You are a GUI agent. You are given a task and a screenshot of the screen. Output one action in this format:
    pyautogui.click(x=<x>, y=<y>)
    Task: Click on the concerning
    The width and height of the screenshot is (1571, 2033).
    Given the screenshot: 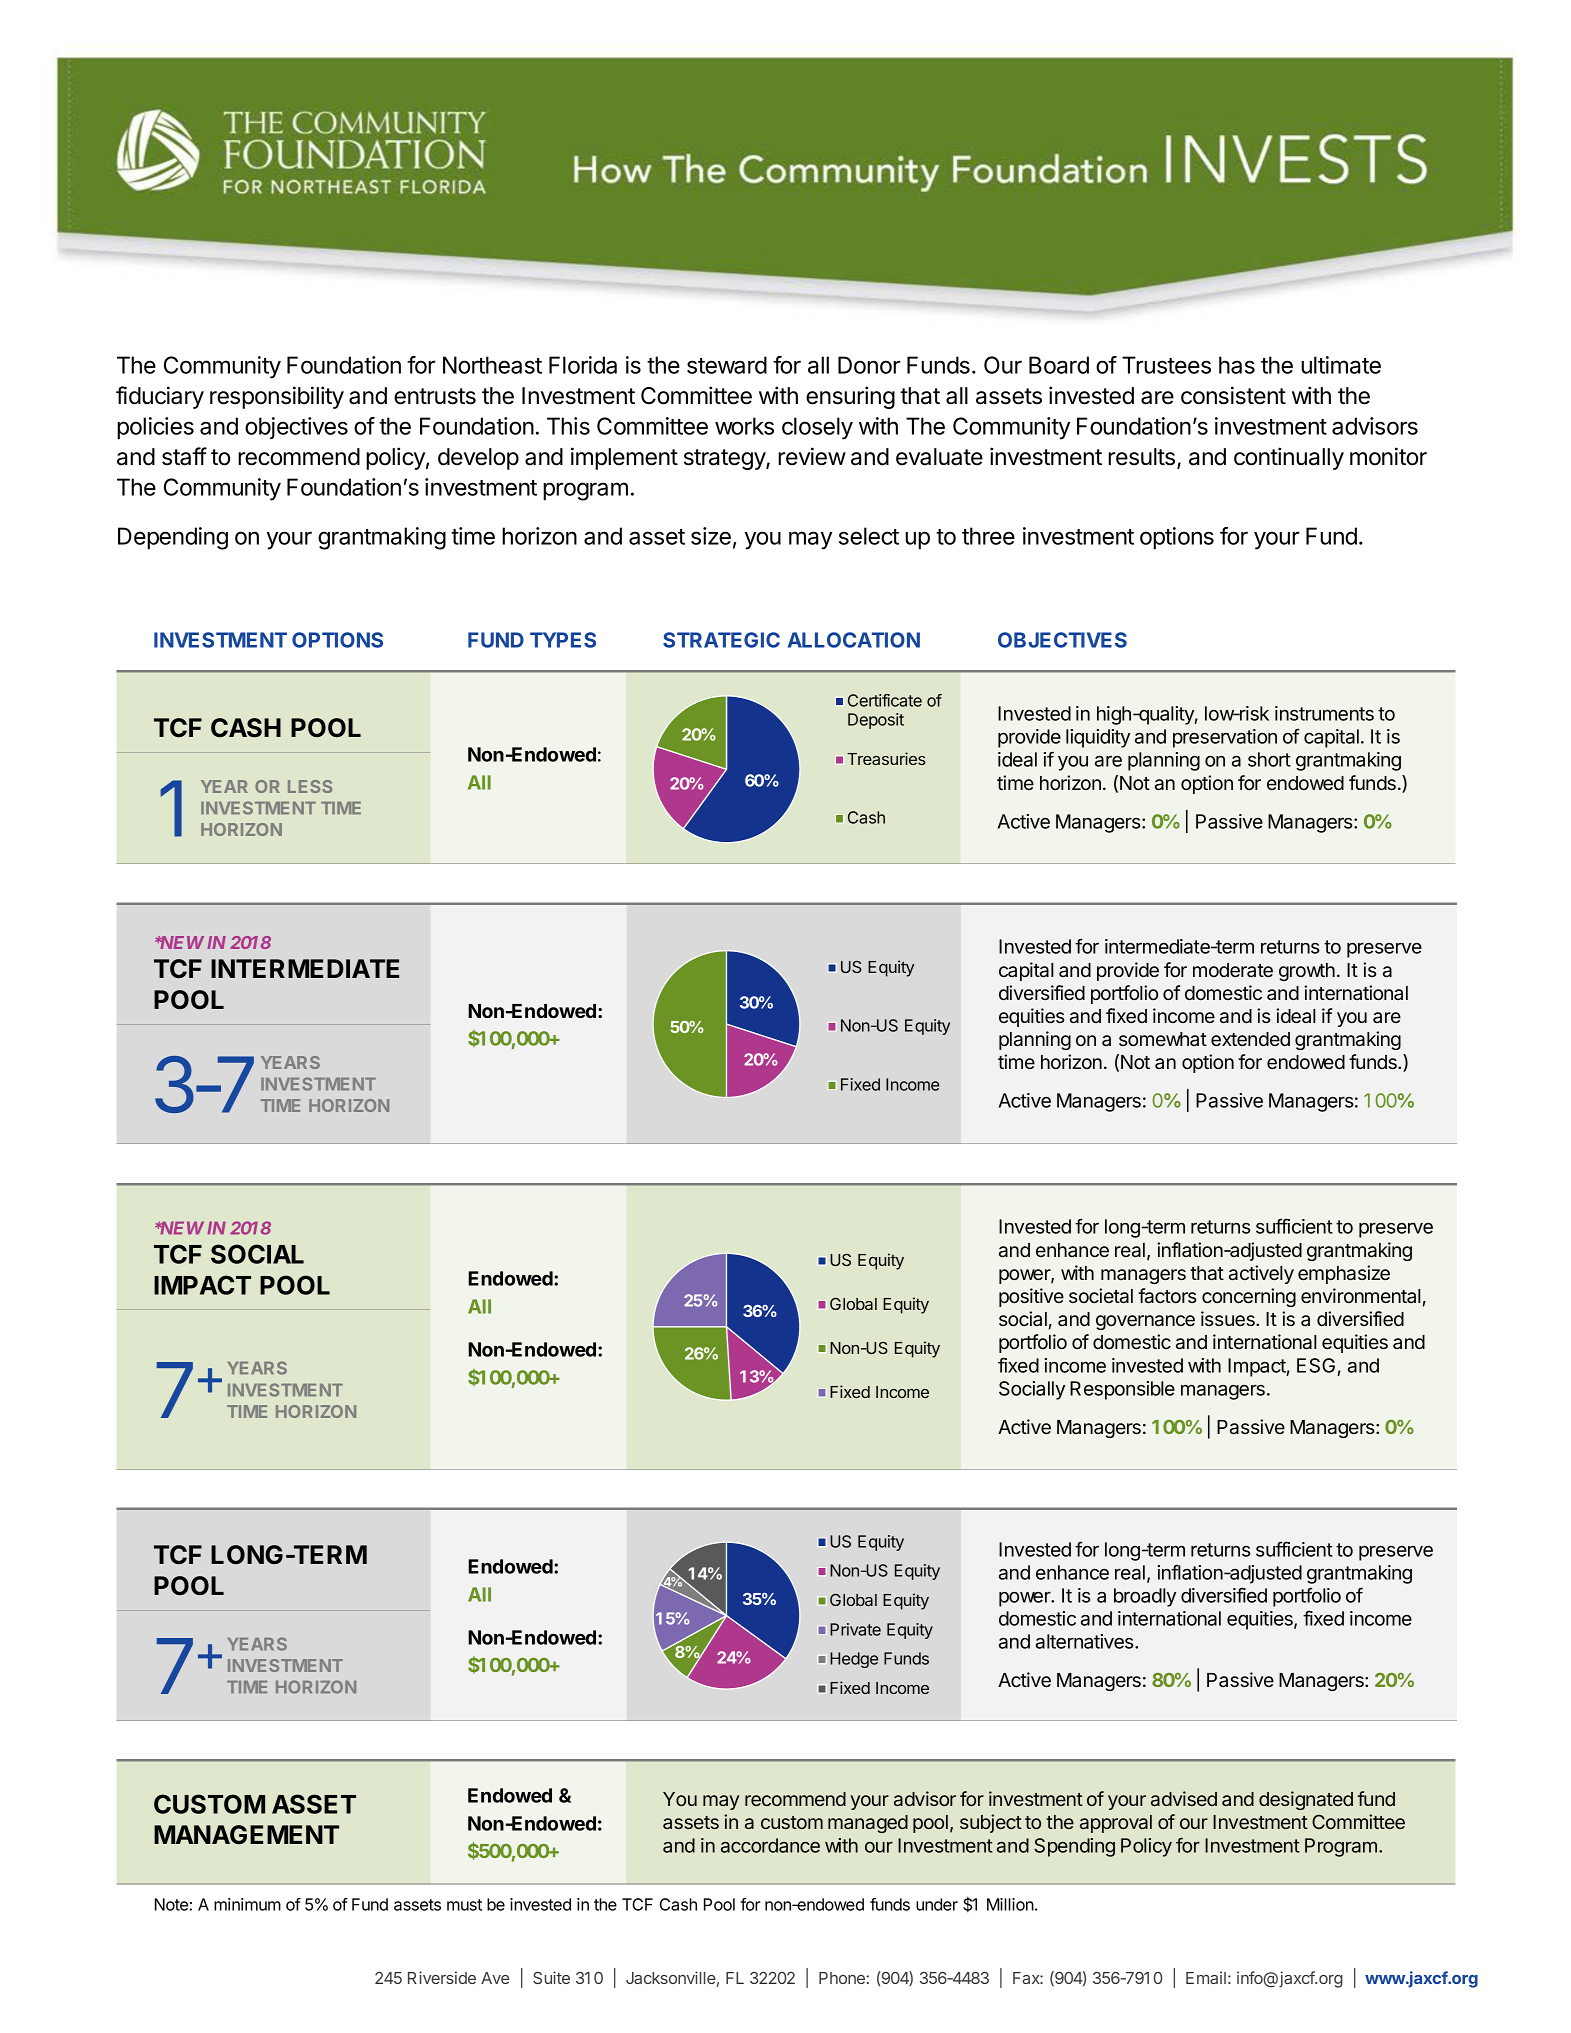 What is the action you would take?
    pyautogui.click(x=1249, y=1297)
